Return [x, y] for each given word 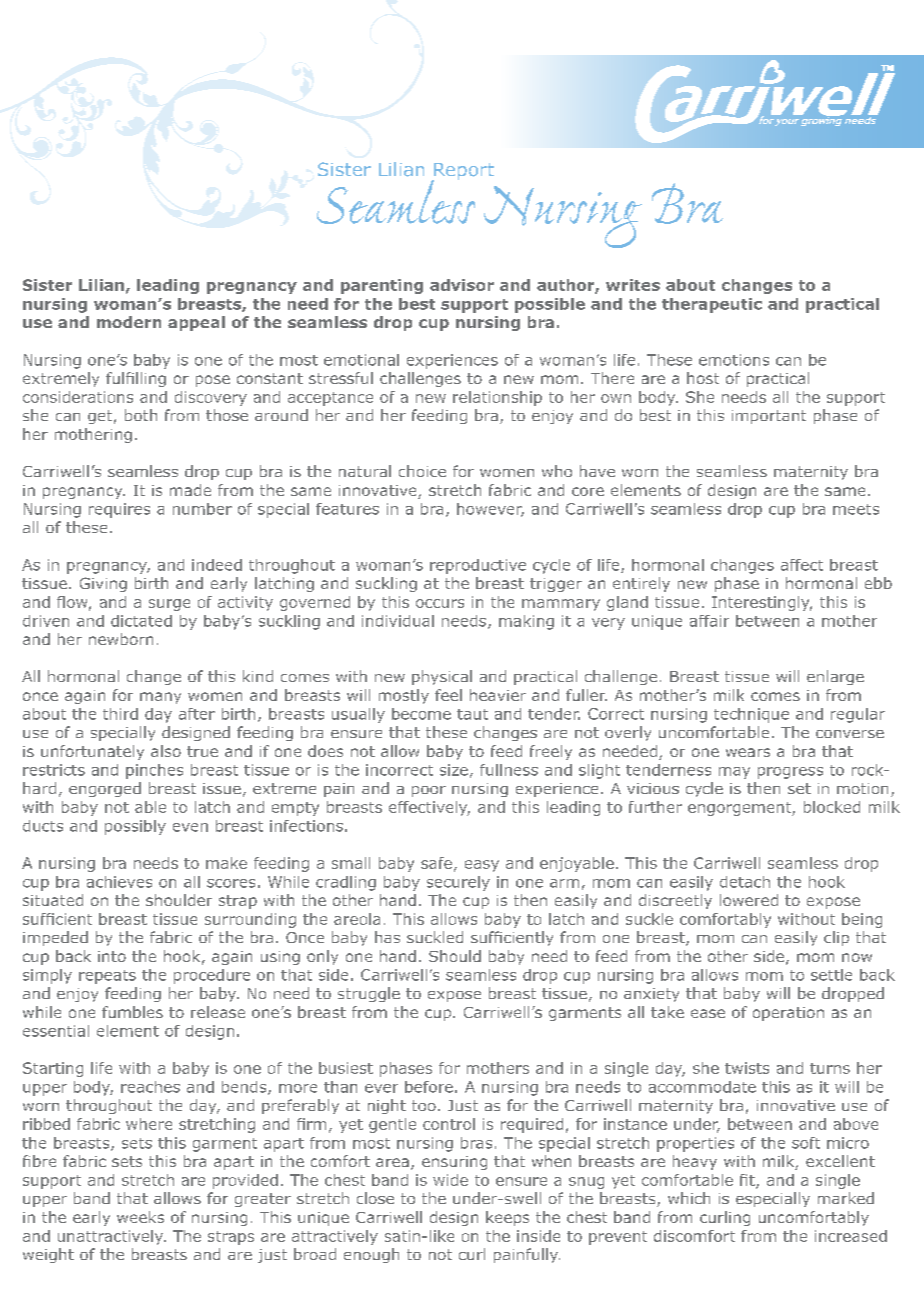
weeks [140, 1217]
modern [129, 322]
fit [748, 1181]
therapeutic [712, 305]
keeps [507, 1218]
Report [463, 173]
